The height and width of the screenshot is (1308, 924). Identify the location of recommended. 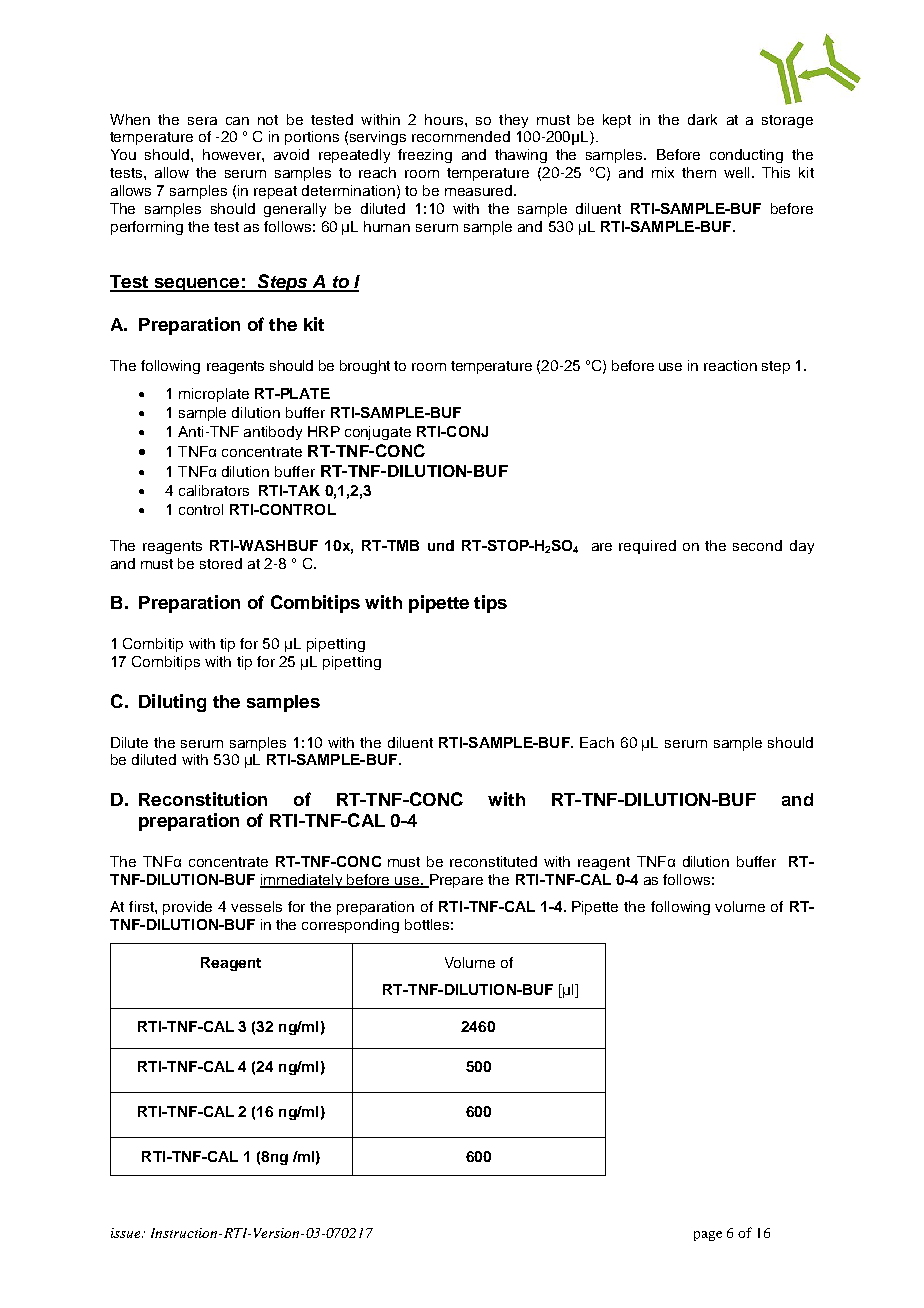
(461, 136).
